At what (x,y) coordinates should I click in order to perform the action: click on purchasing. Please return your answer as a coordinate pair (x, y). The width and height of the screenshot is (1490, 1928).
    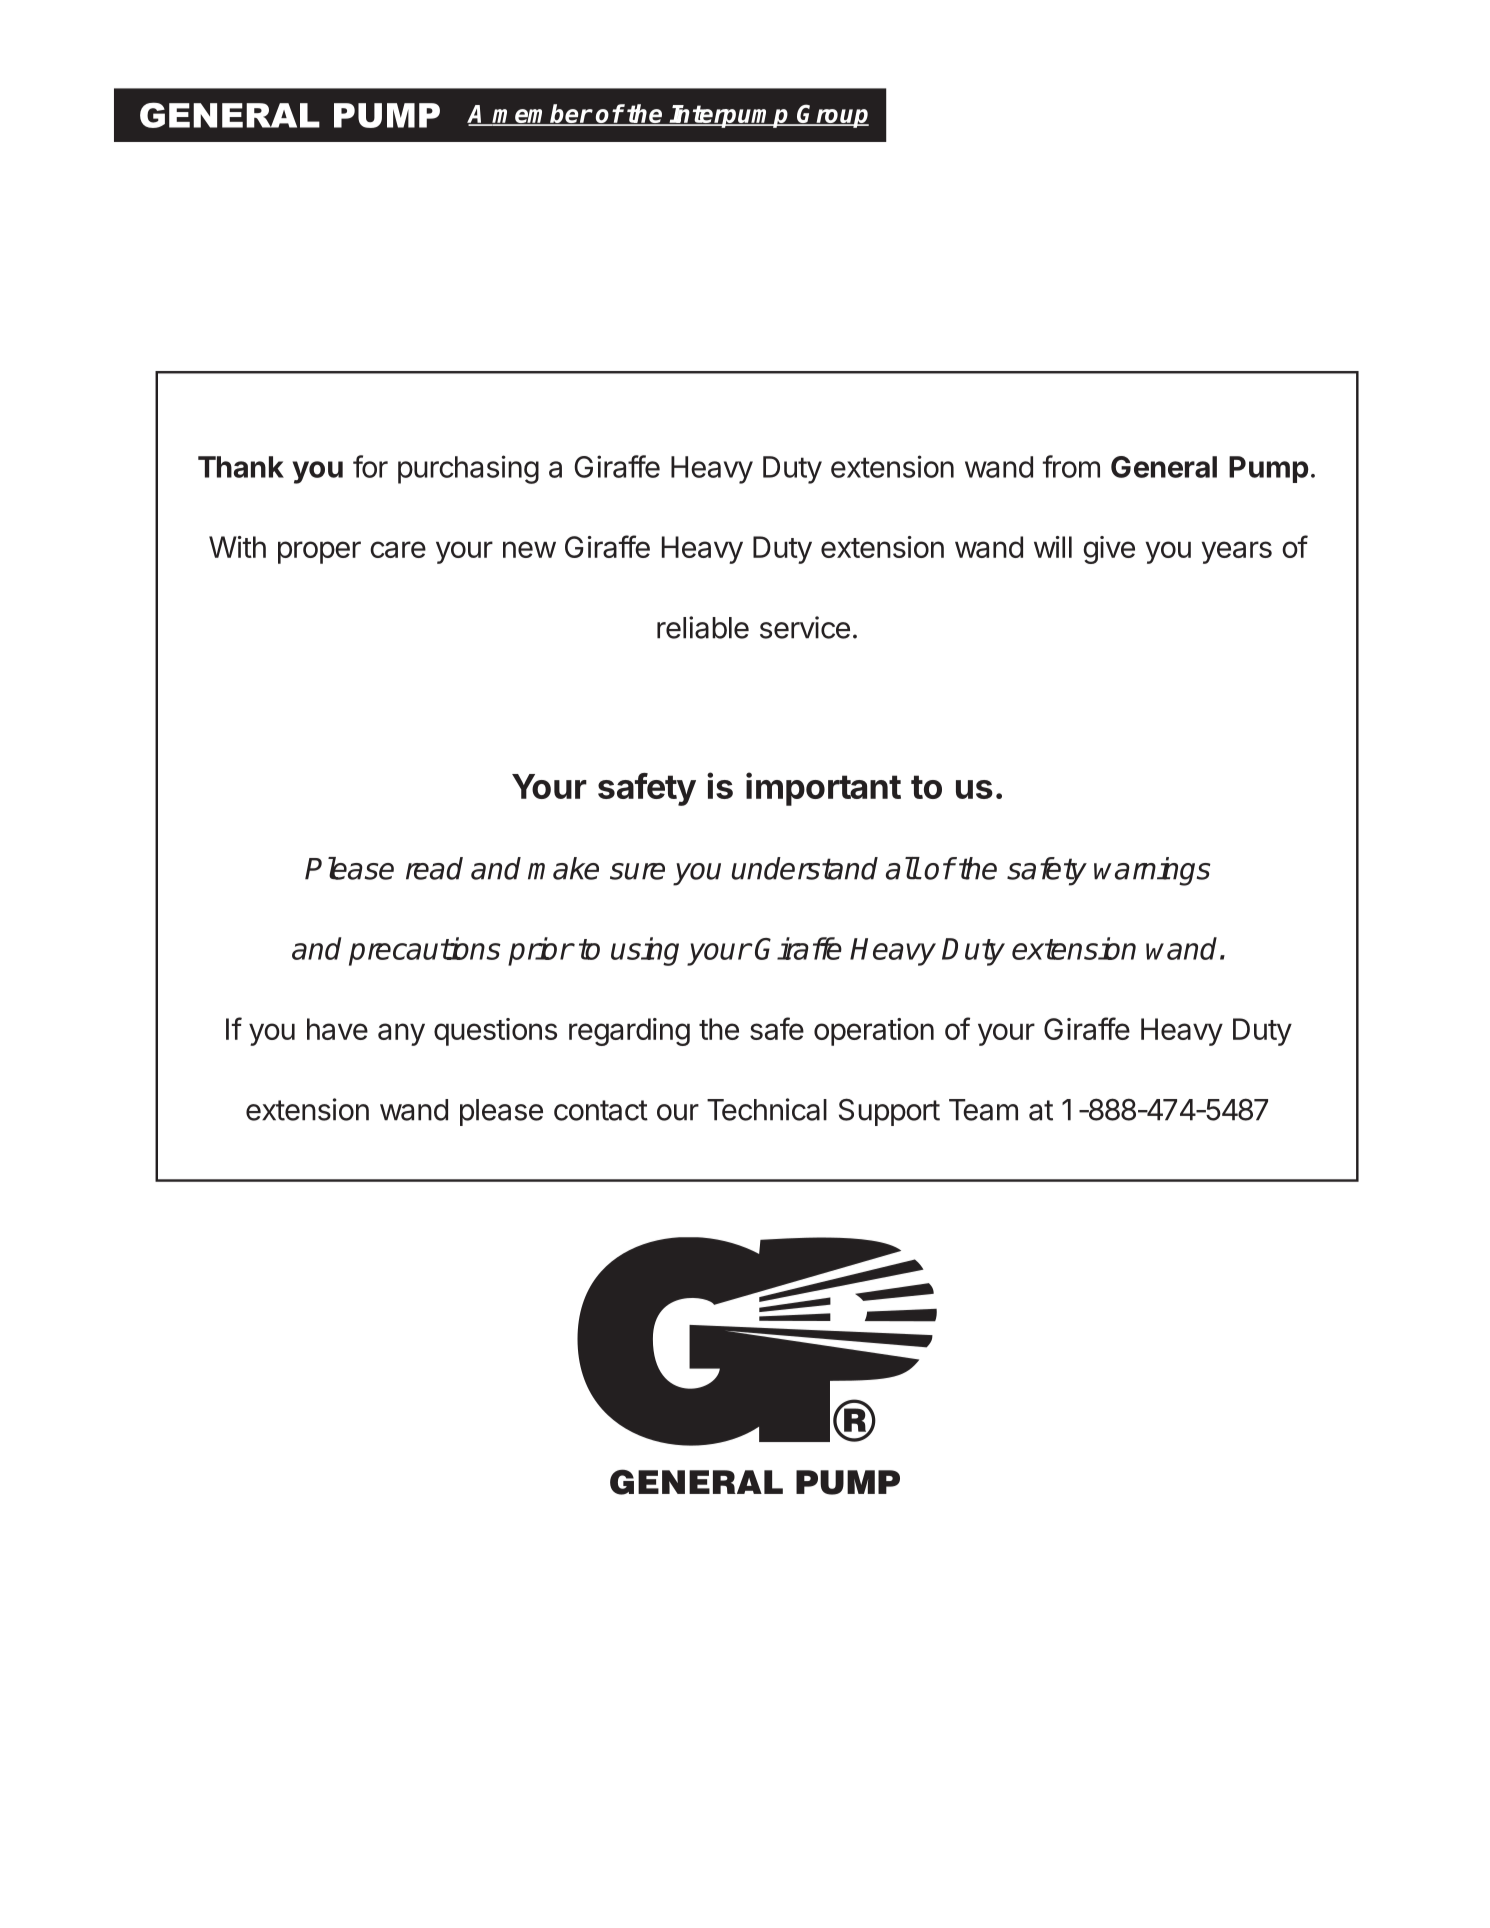
    Looking at the image, I should click on (468, 469).
